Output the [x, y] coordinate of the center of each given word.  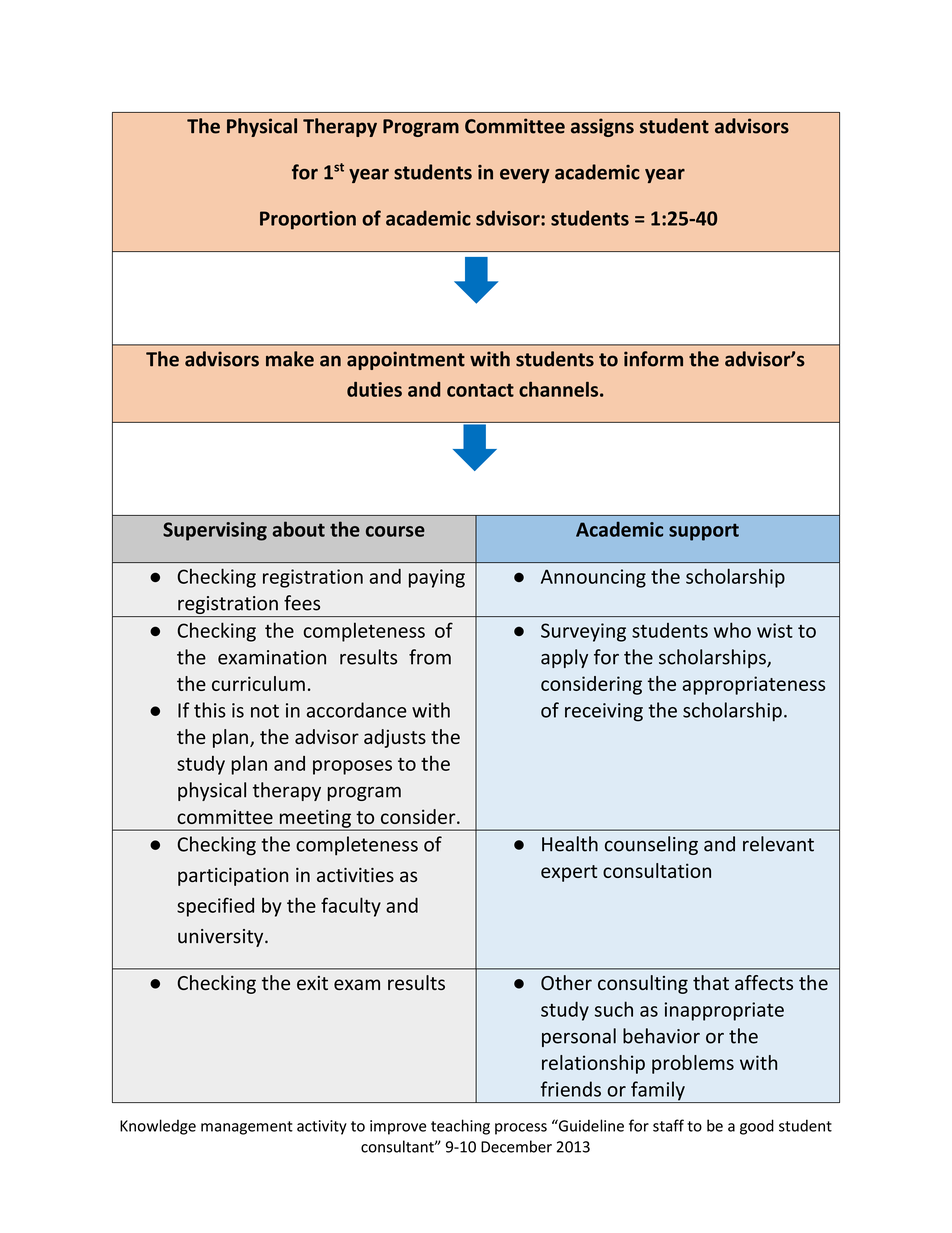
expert [569, 873]
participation [233, 877]
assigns [602, 127]
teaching [460, 1127]
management [247, 1128]
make [290, 359]
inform [653, 359]
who [732, 630]
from [430, 657]
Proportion [308, 220]
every [525, 176]
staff [668, 1125]
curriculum [258, 683]
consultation [657, 870]
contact [480, 390]
